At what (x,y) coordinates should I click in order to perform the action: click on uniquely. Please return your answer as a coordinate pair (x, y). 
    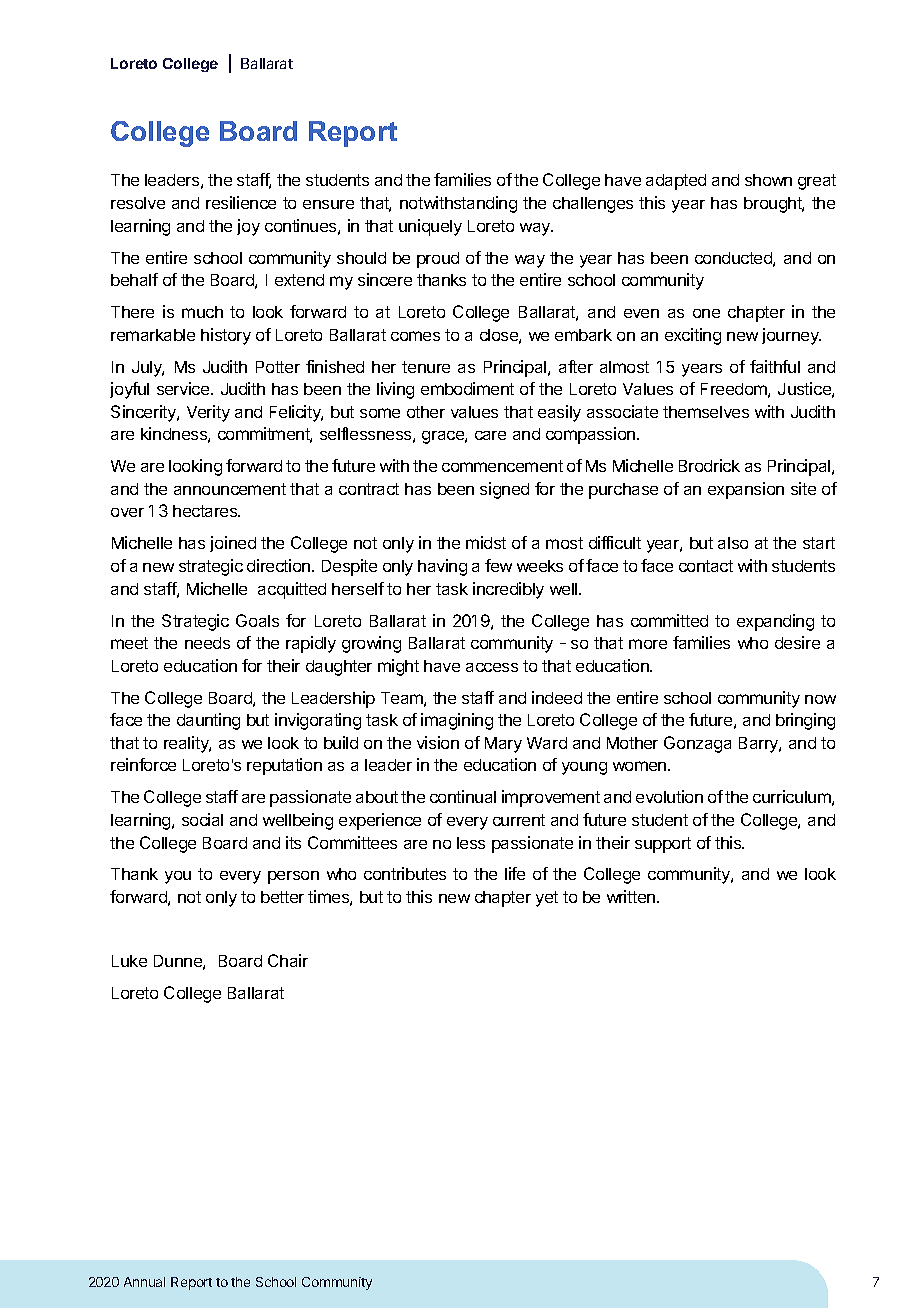
    Looking at the image, I should click on (430, 227).
